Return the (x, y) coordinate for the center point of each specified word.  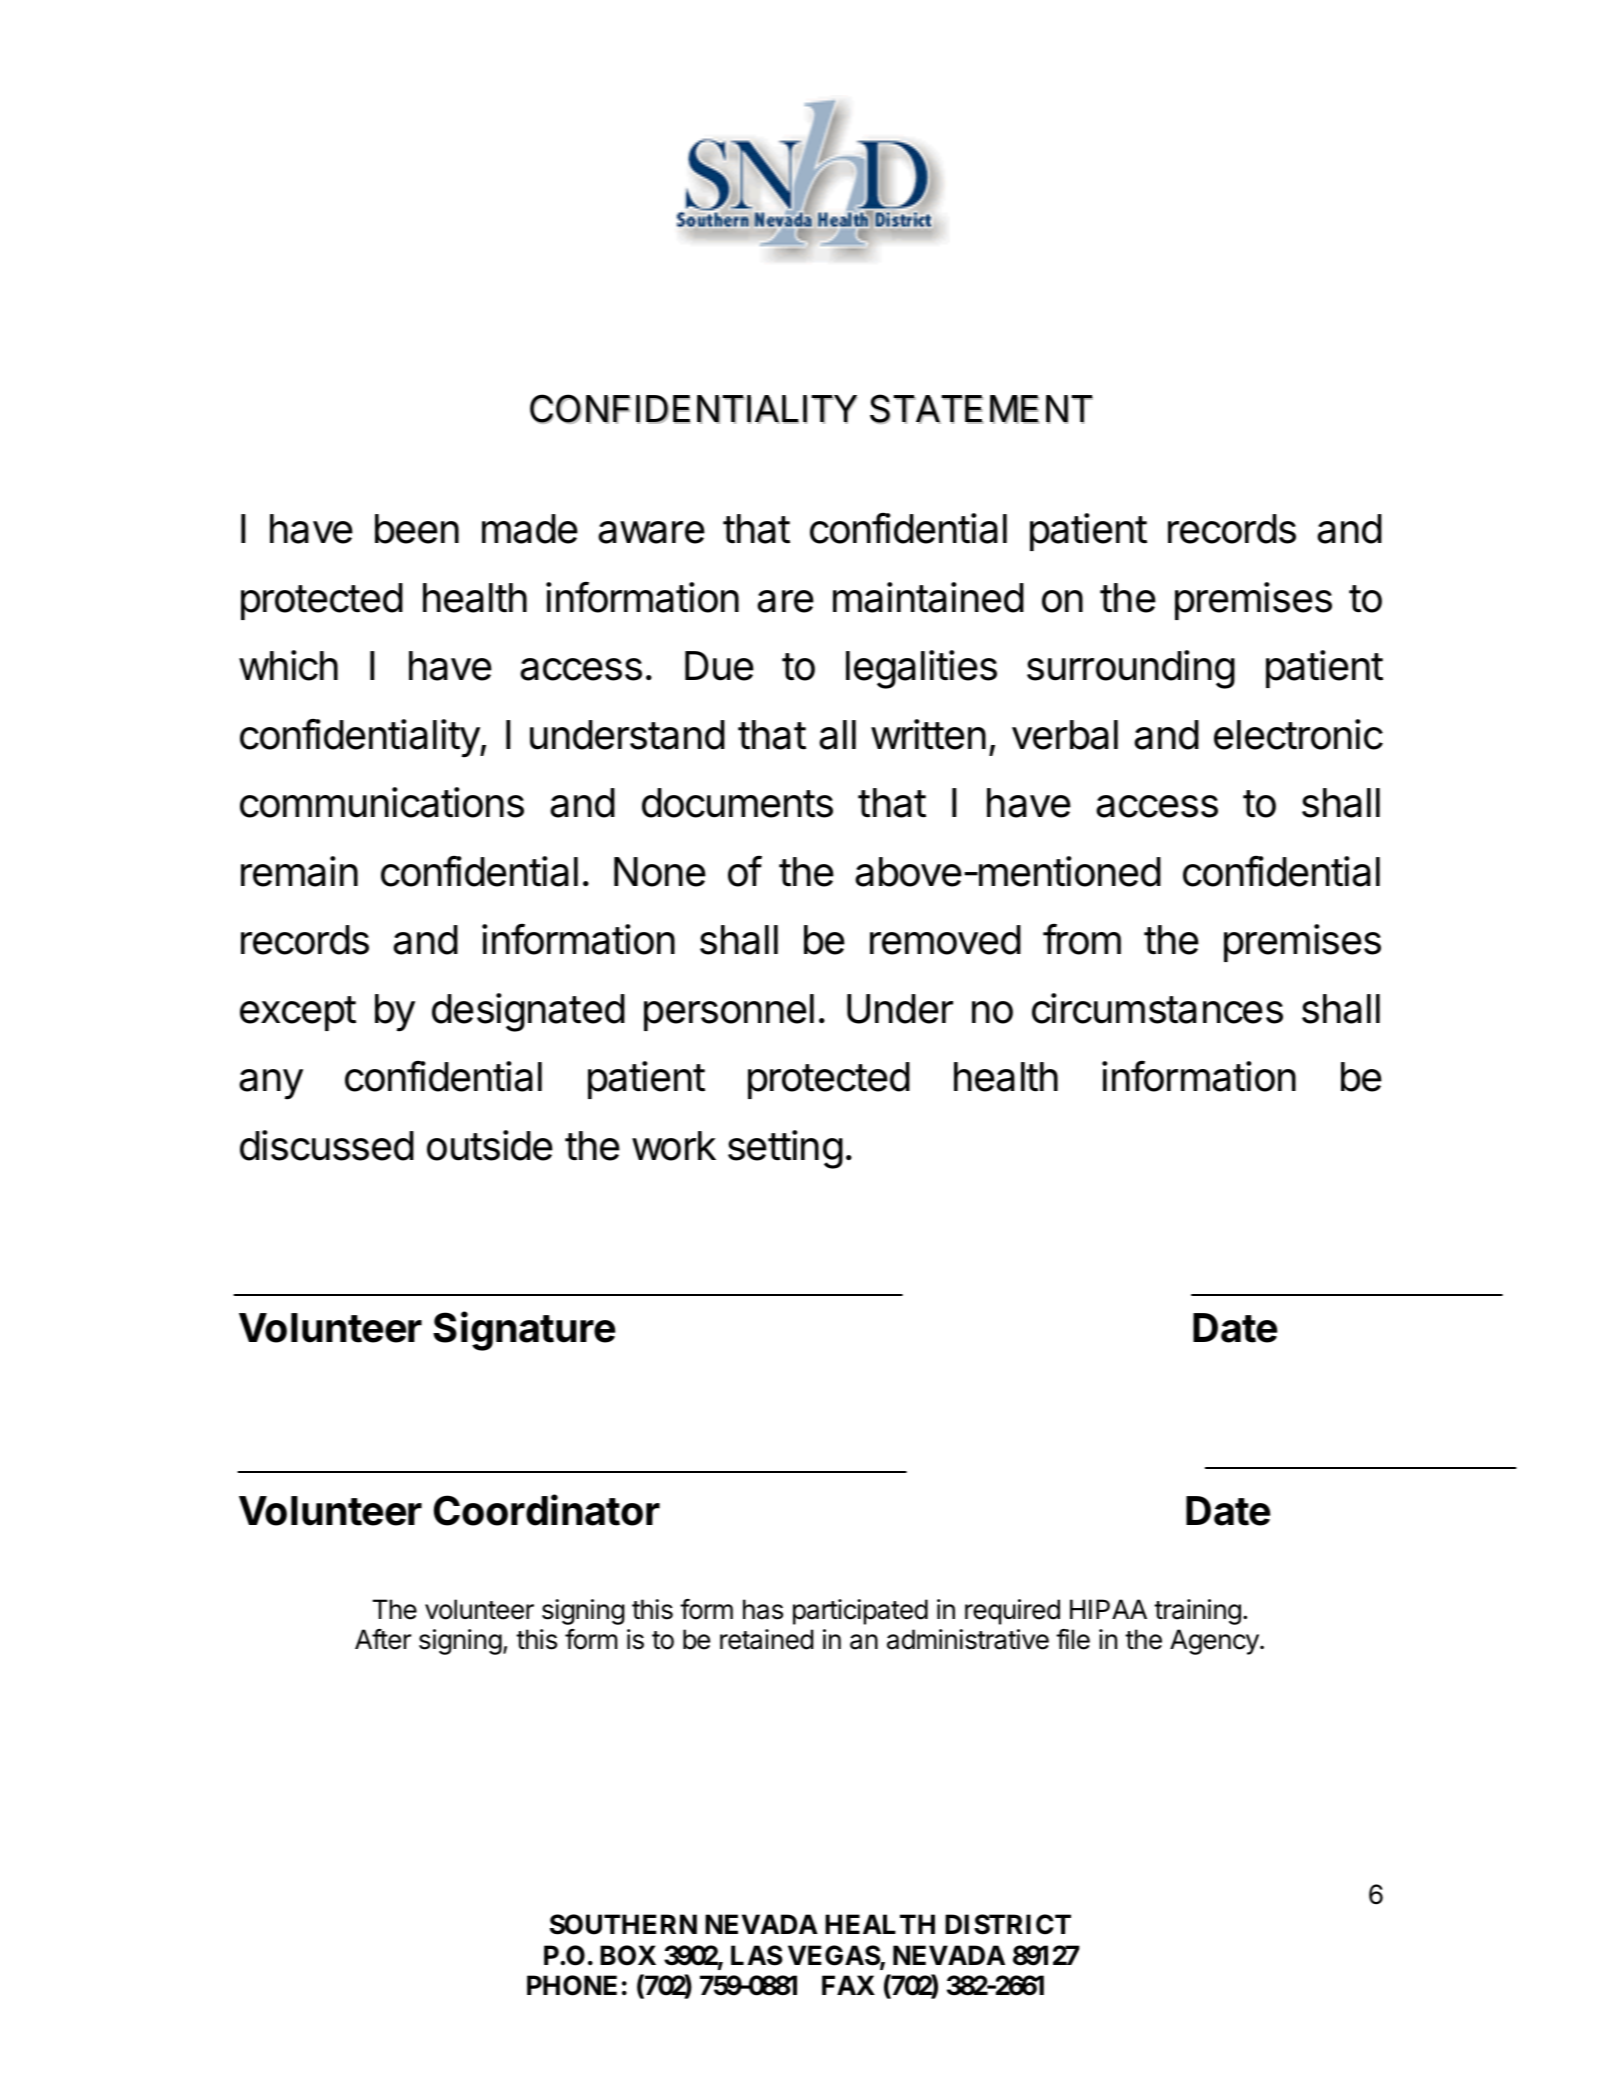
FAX (848, 1985)
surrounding (1131, 669)
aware (651, 532)
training (1197, 1612)
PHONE (572, 1985)
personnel (729, 1012)
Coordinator (547, 1510)
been (417, 529)
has (763, 1609)
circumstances (1157, 1008)
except (298, 1013)
